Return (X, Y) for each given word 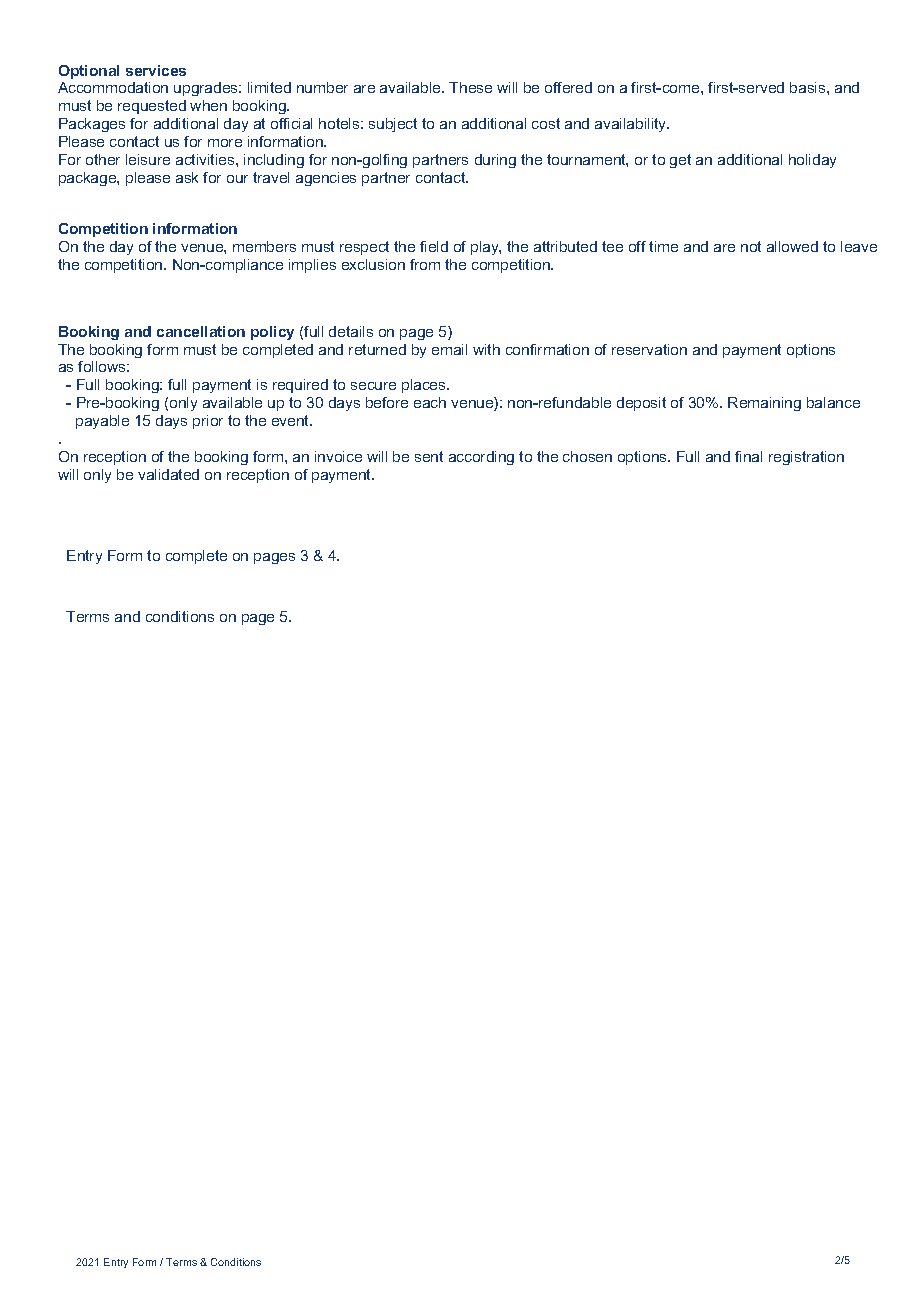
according (481, 458)
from (425, 264)
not (751, 246)
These (470, 87)
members (264, 246)
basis (809, 87)
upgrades (207, 89)
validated (168, 474)
